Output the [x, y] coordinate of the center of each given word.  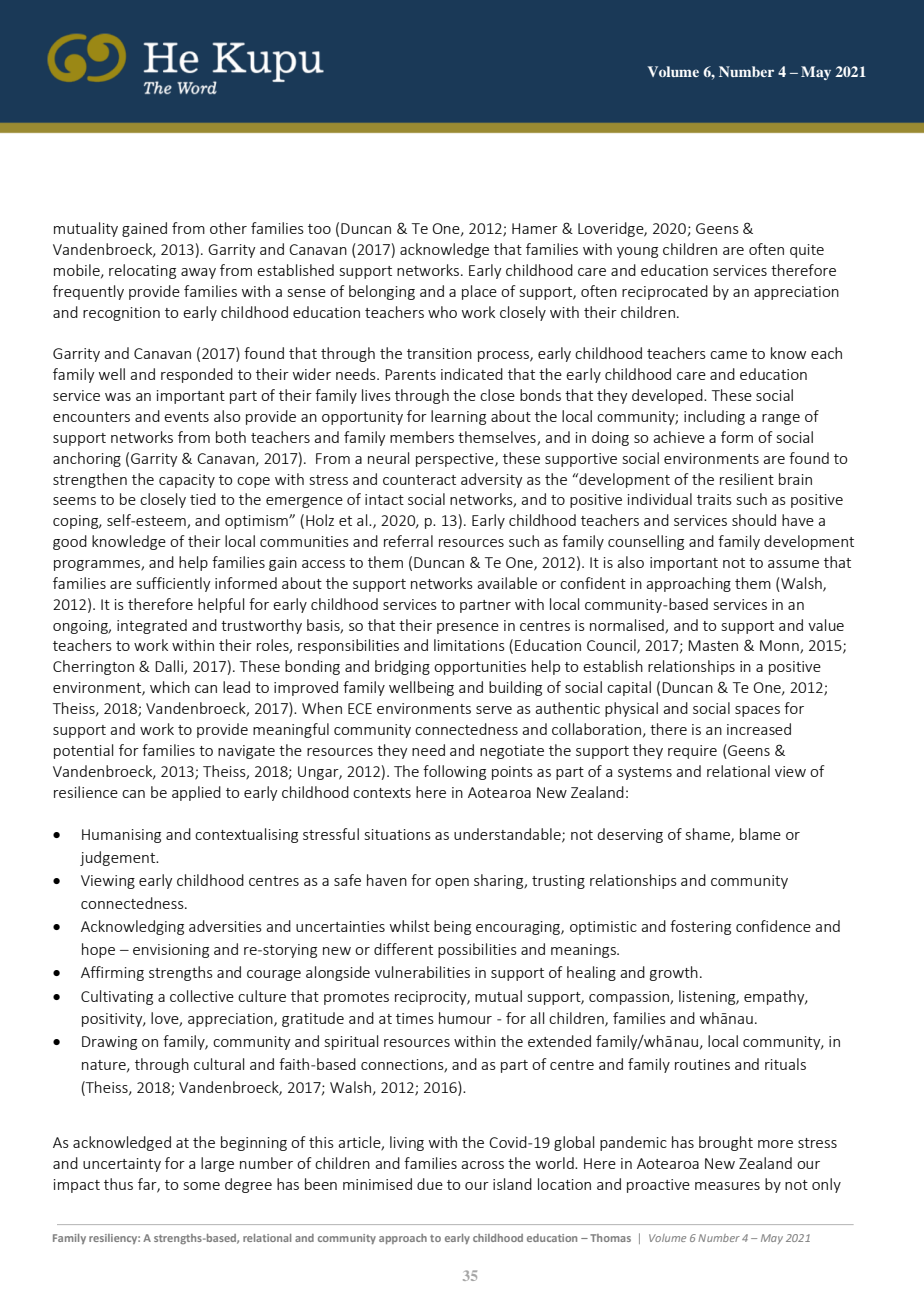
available [507, 583]
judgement [119, 858]
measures [727, 1186]
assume [793, 564]
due [430, 1184]
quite [807, 251]
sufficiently [174, 584]
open [452, 883]
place [479, 292]
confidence [773, 926]
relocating [142, 271]
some [202, 1186]
